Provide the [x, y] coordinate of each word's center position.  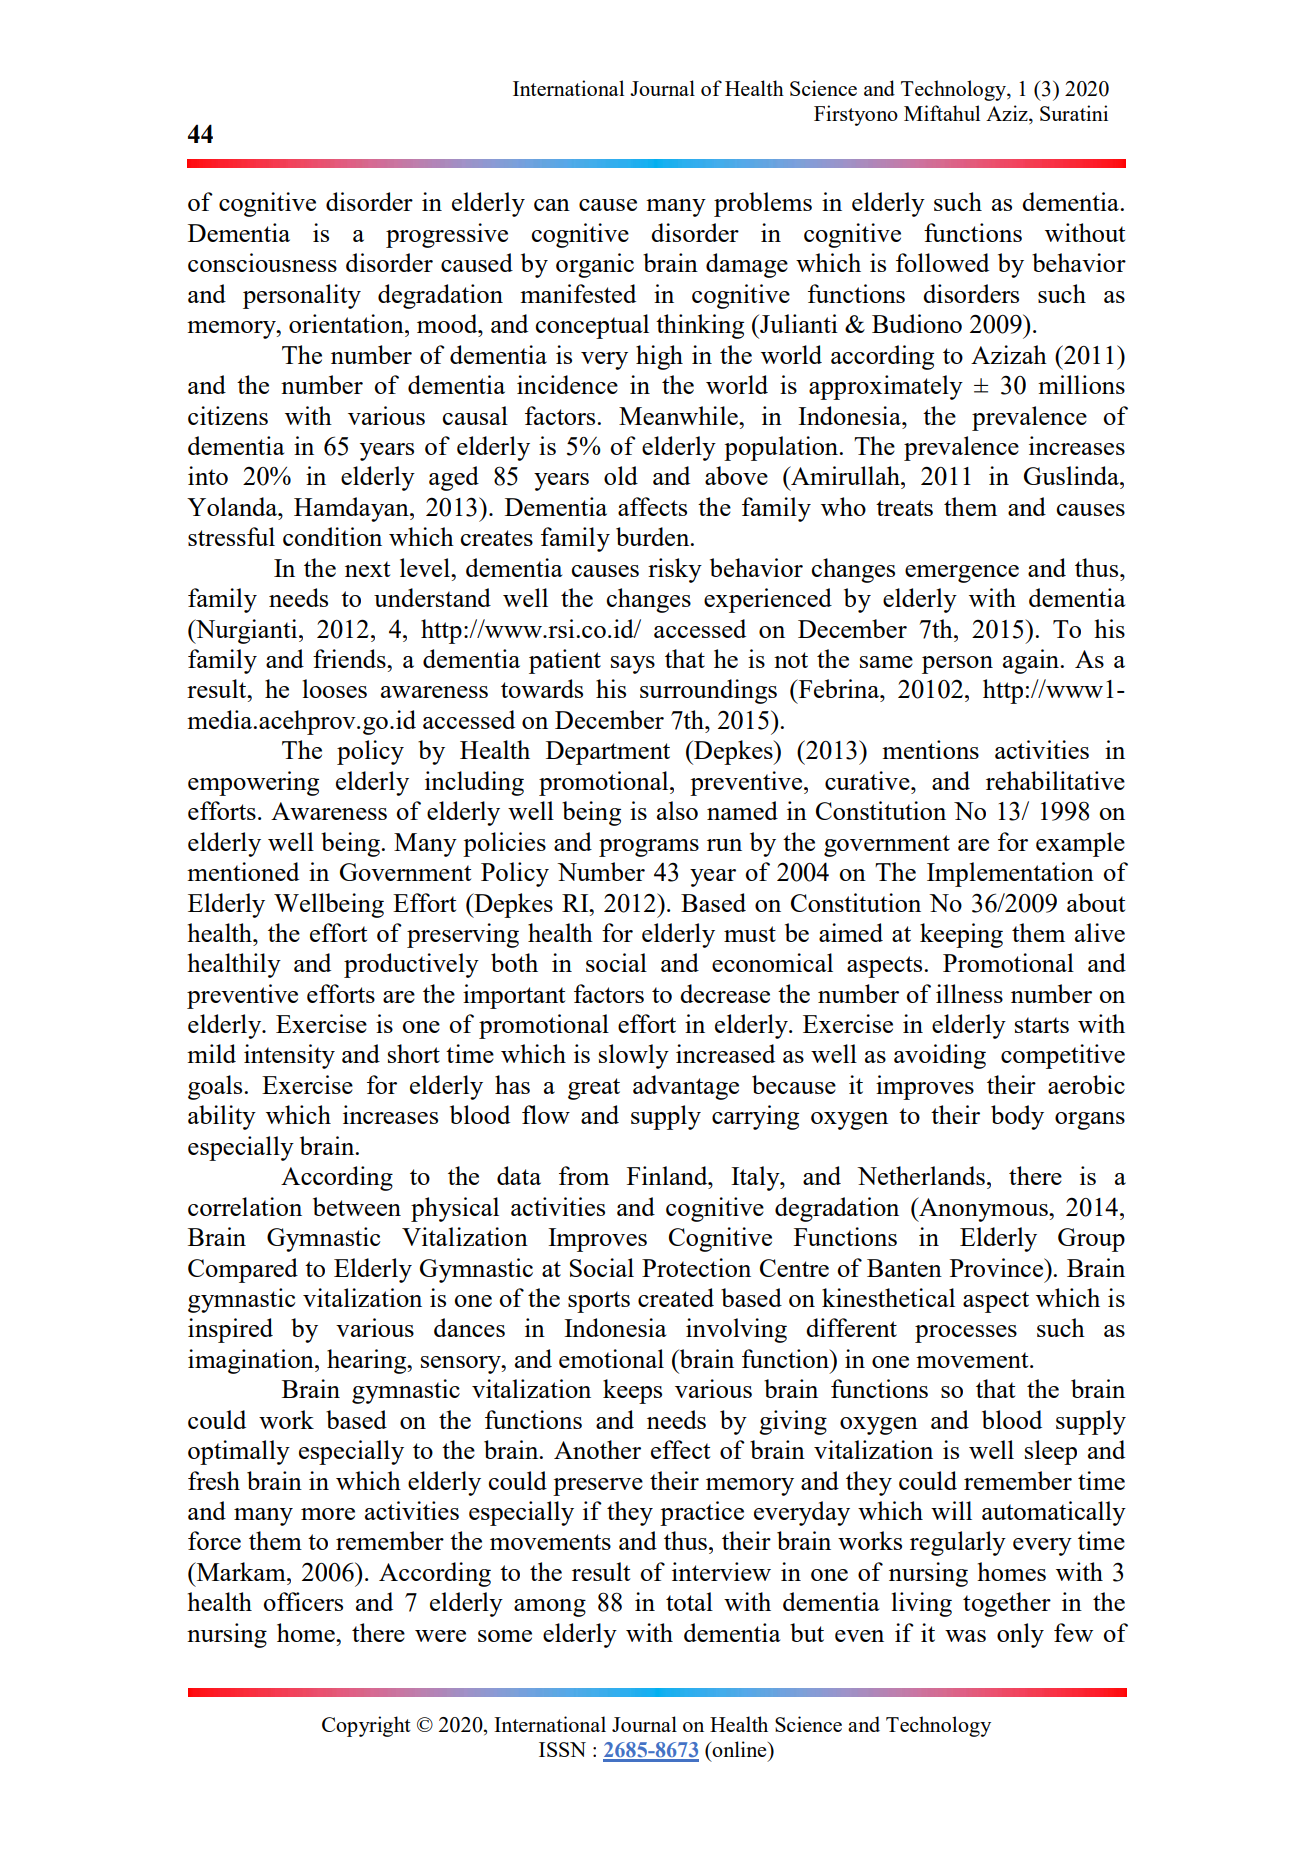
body [1017, 1117]
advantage [686, 1087]
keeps [632, 1391]
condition [332, 536]
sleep [1051, 1452]
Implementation [1010, 874]
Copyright [366, 1726]
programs [649, 848]
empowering [253, 783]
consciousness [262, 262]
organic [595, 265]
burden [654, 536]
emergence [962, 574]
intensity [289, 1056]
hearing [368, 1361]
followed [942, 262]
